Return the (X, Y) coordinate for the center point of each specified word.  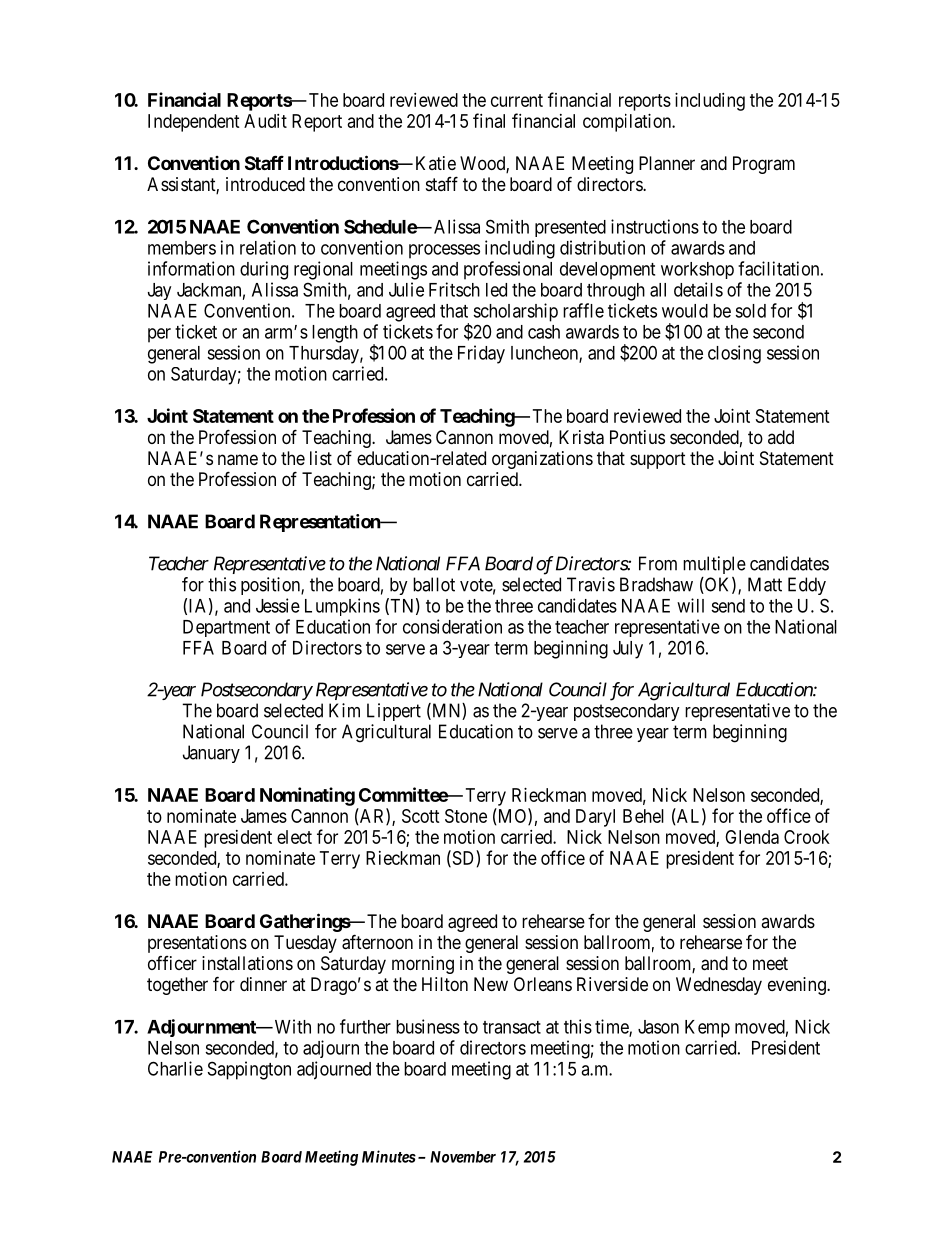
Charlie (175, 1068)
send (728, 606)
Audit (265, 121)
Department (226, 628)
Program (764, 165)
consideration (452, 626)
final (489, 120)
